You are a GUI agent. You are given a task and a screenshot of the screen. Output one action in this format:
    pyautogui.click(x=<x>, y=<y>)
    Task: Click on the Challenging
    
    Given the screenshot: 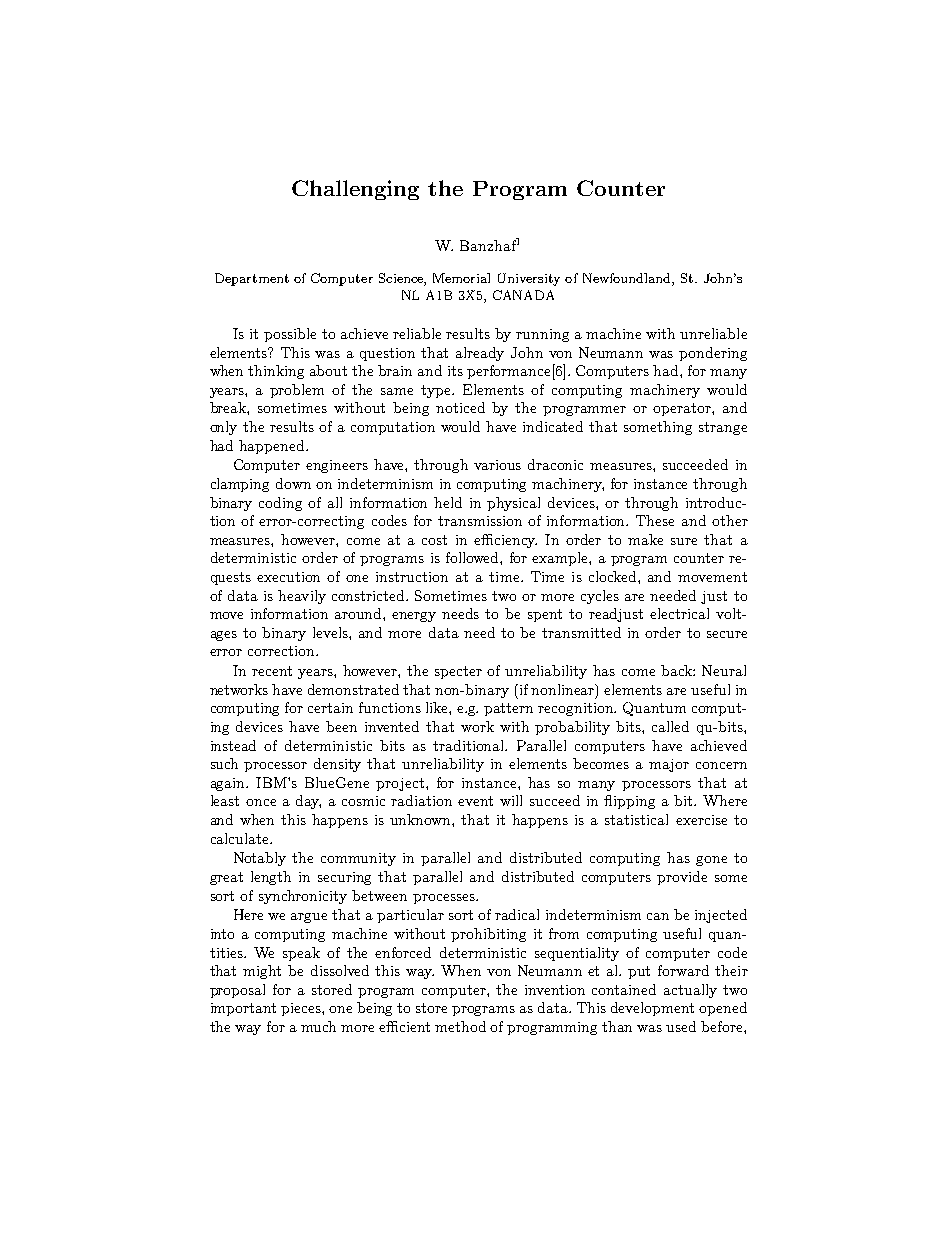 What is the action you would take?
    pyautogui.click(x=355, y=190)
